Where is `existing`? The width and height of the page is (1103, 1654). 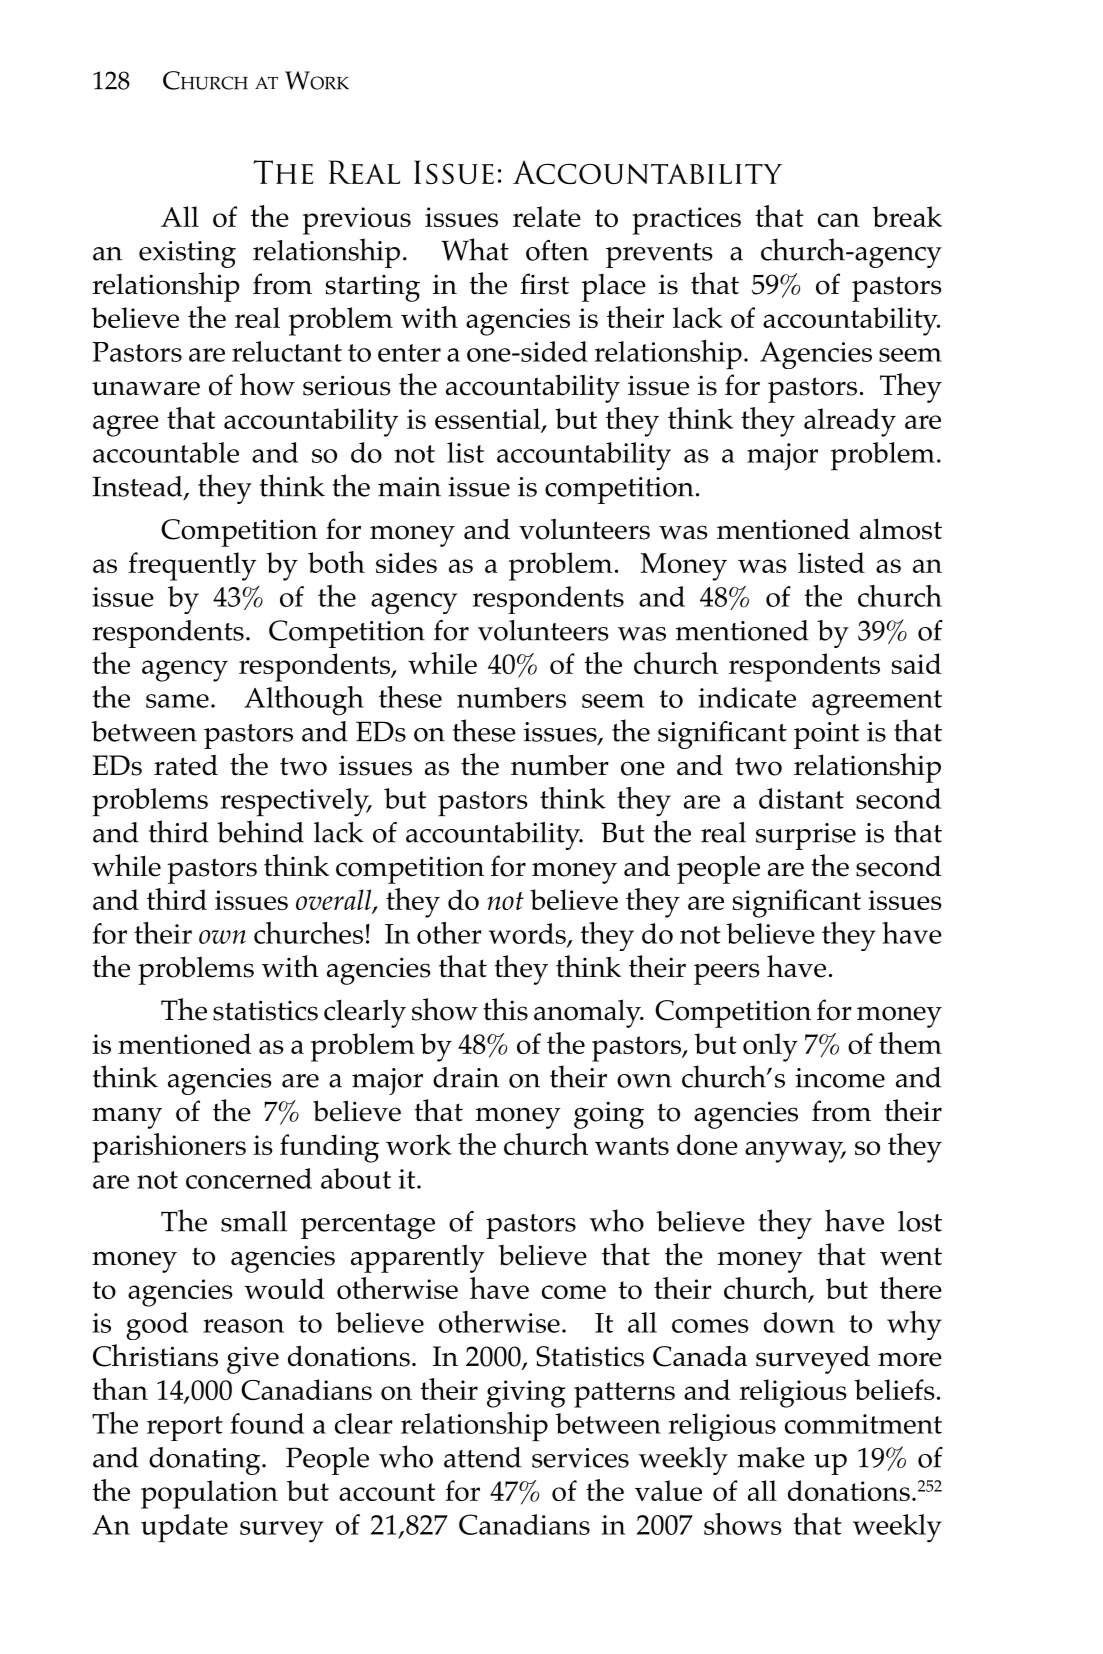
existing is located at coordinates (187, 254).
